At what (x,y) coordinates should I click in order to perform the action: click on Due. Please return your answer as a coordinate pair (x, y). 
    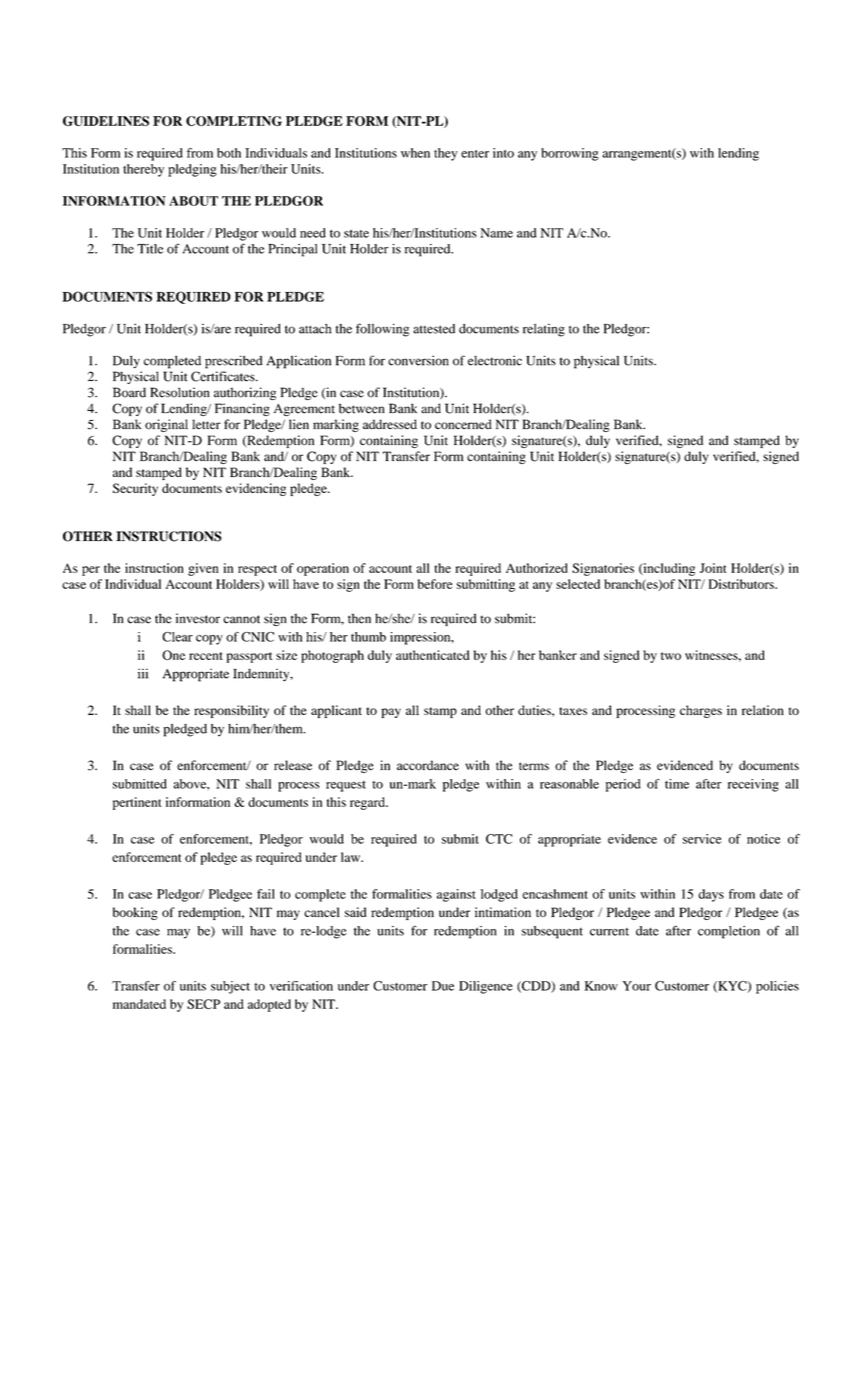
    Looking at the image, I should click on (443, 986).
